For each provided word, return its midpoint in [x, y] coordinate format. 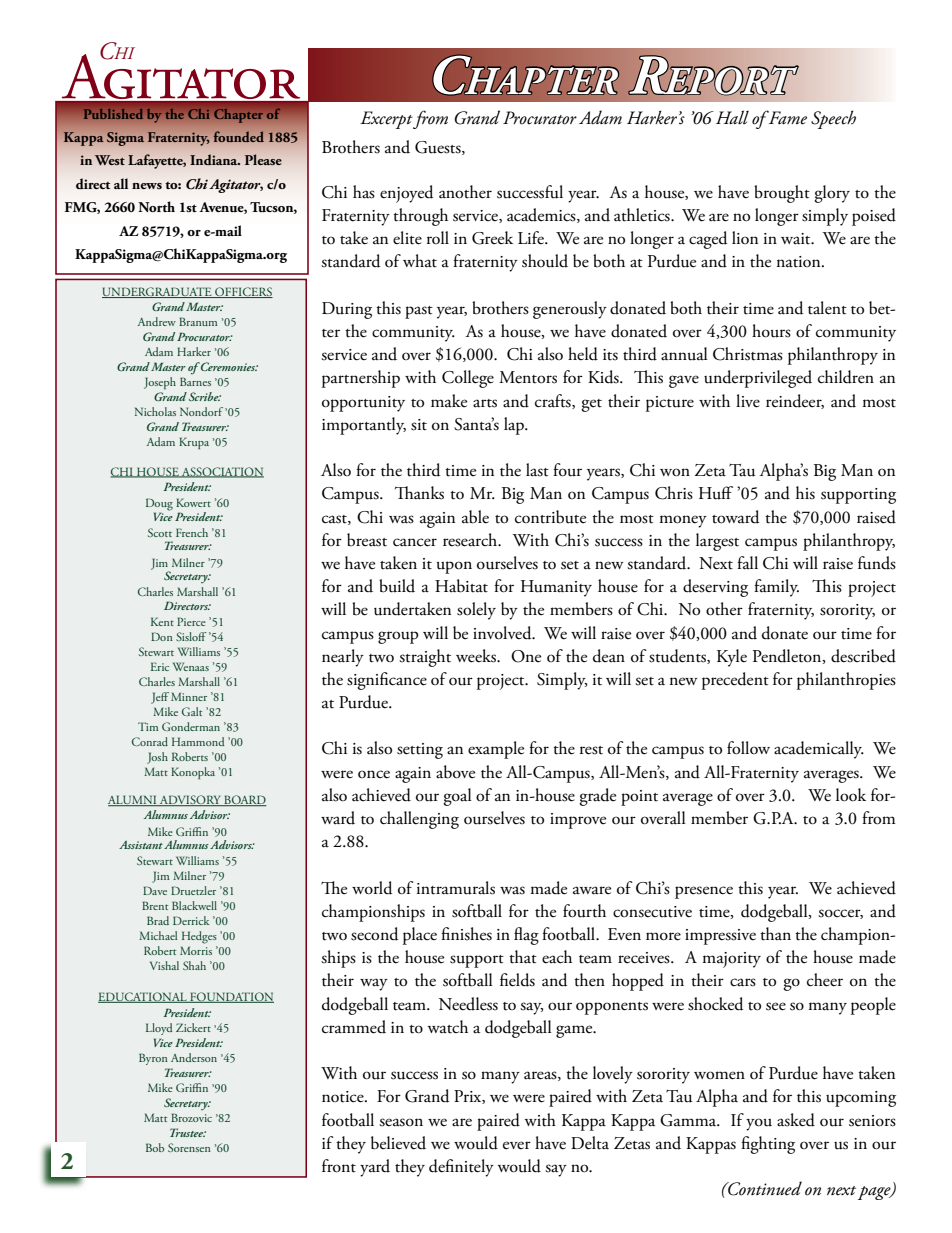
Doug [159, 505]
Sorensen [189, 1147]
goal [457, 797]
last [537, 470]
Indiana [215, 159]
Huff [716, 493]
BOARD [244, 800]
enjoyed [406, 194]
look [851, 795]
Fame [786, 117]
